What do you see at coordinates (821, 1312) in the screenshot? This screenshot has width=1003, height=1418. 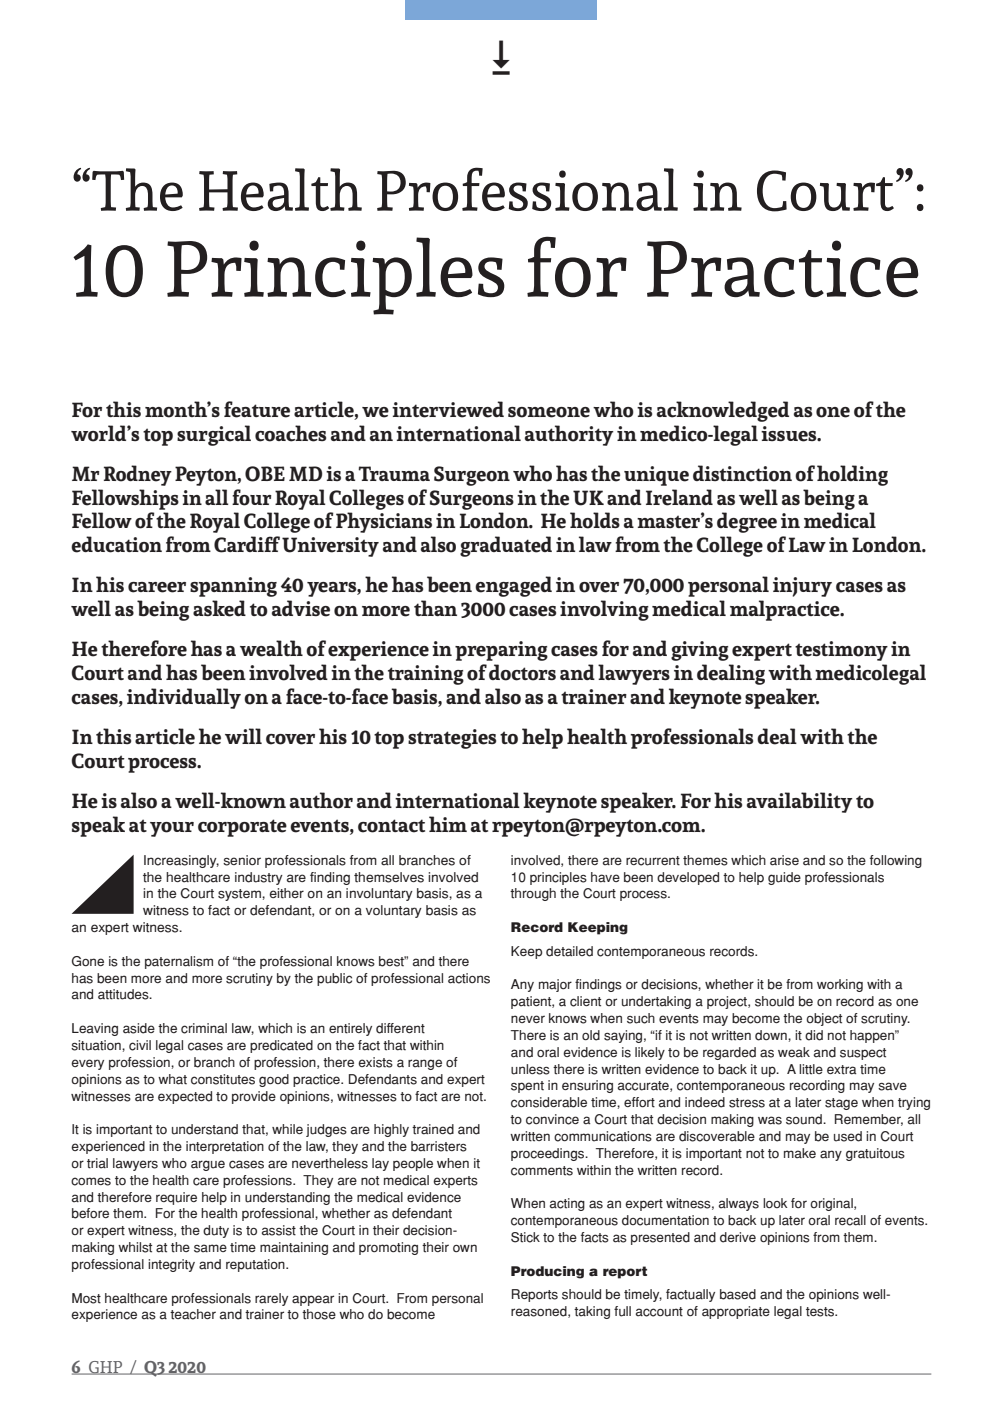 I see `tests` at bounding box center [821, 1312].
